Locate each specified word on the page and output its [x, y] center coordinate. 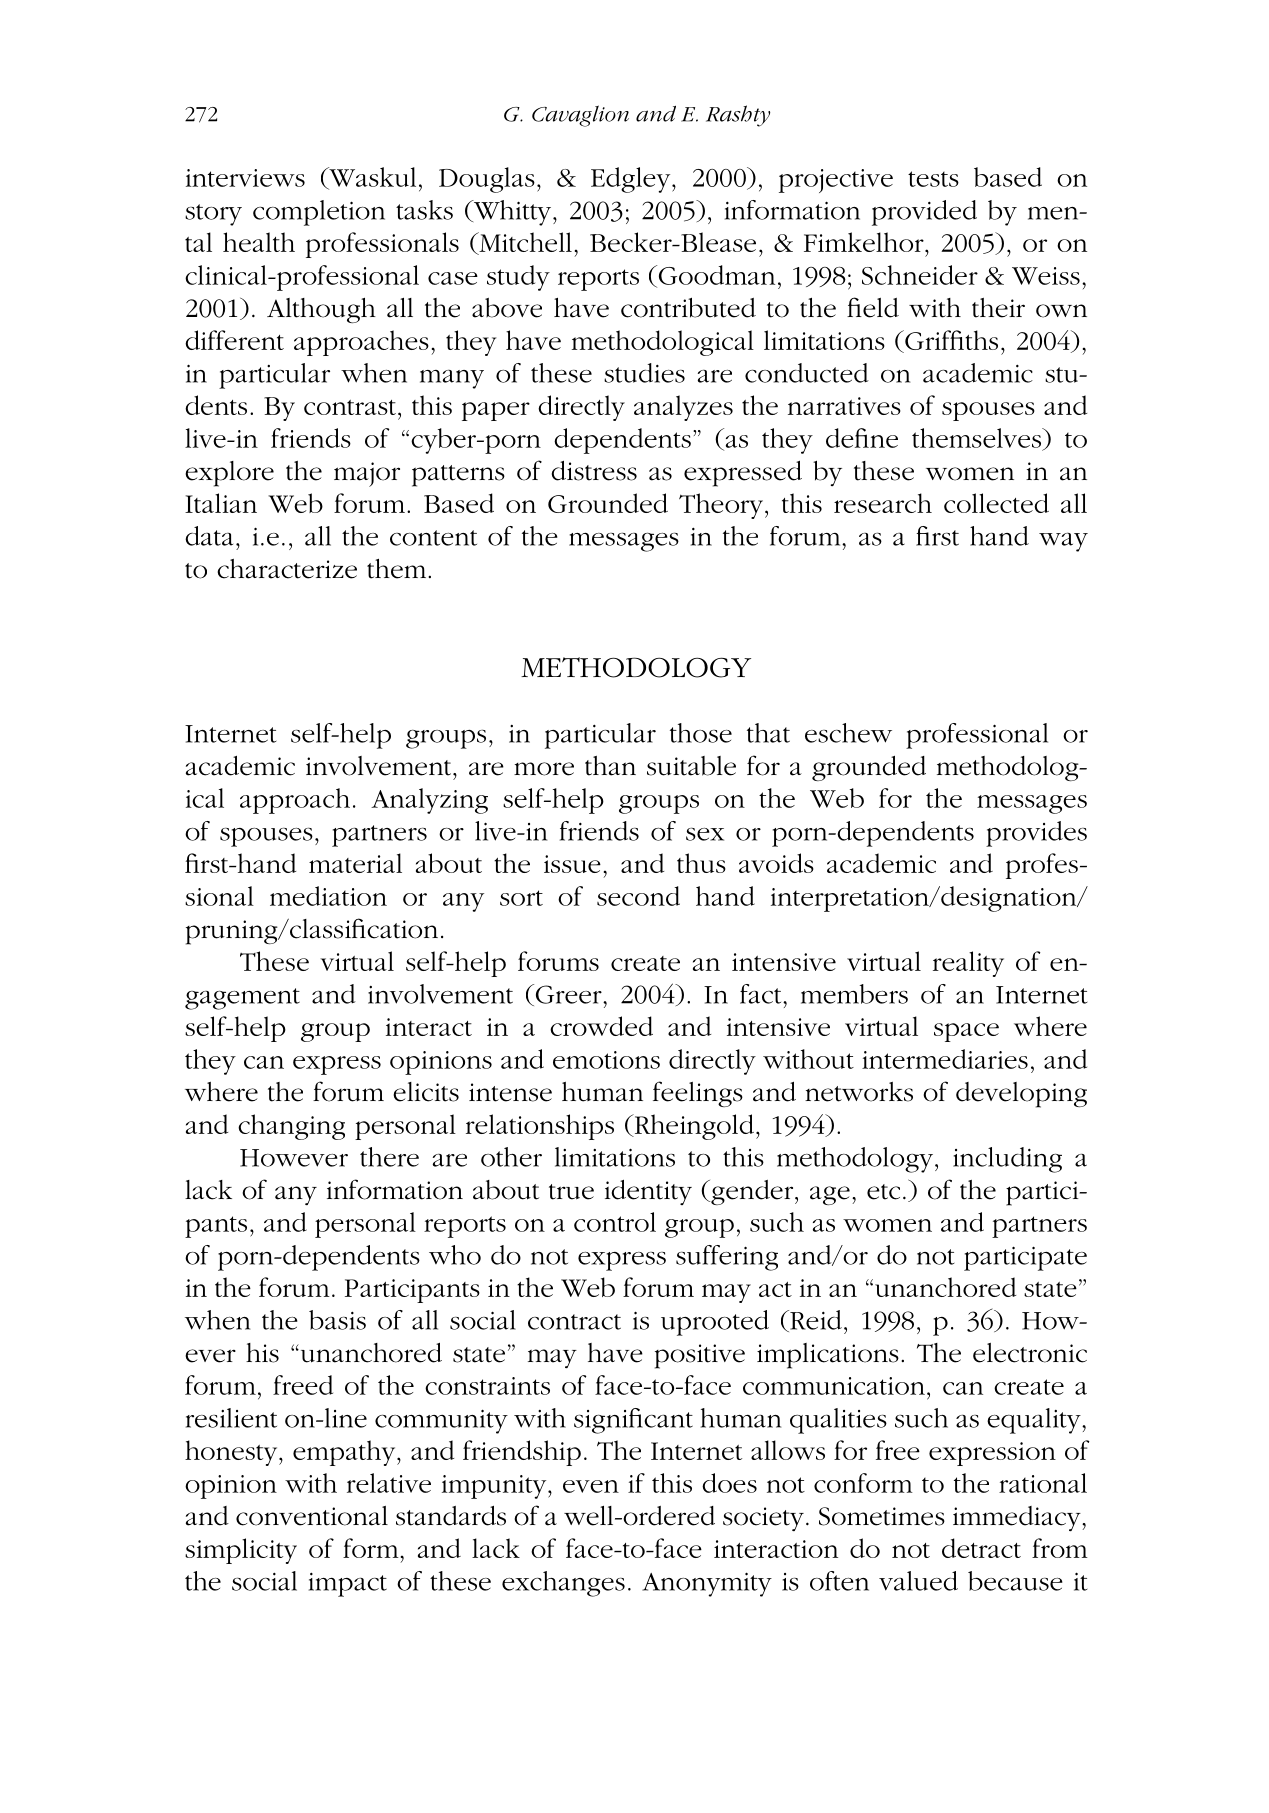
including [1007, 1160]
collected [996, 503]
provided [924, 213]
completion [319, 213]
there [389, 1157]
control [615, 1222]
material [355, 863]
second [638, 896]
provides [1036, 834]
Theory [722, 506]
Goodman [715, 276]
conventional [312, 1516]
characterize [287, 569]
